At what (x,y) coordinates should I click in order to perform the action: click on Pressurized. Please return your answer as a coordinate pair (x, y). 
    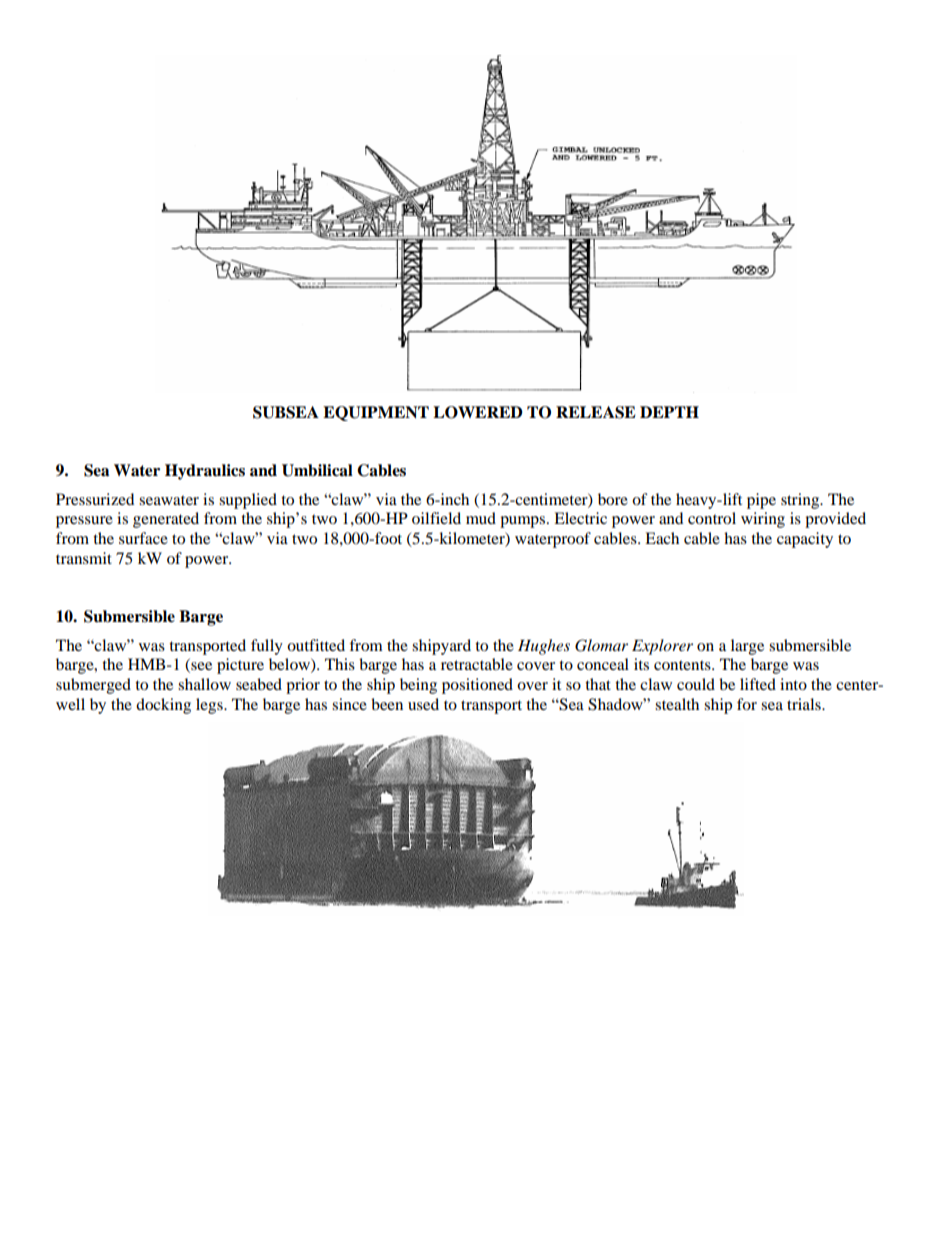
    Looking at the image, I should click on (95, 499).
